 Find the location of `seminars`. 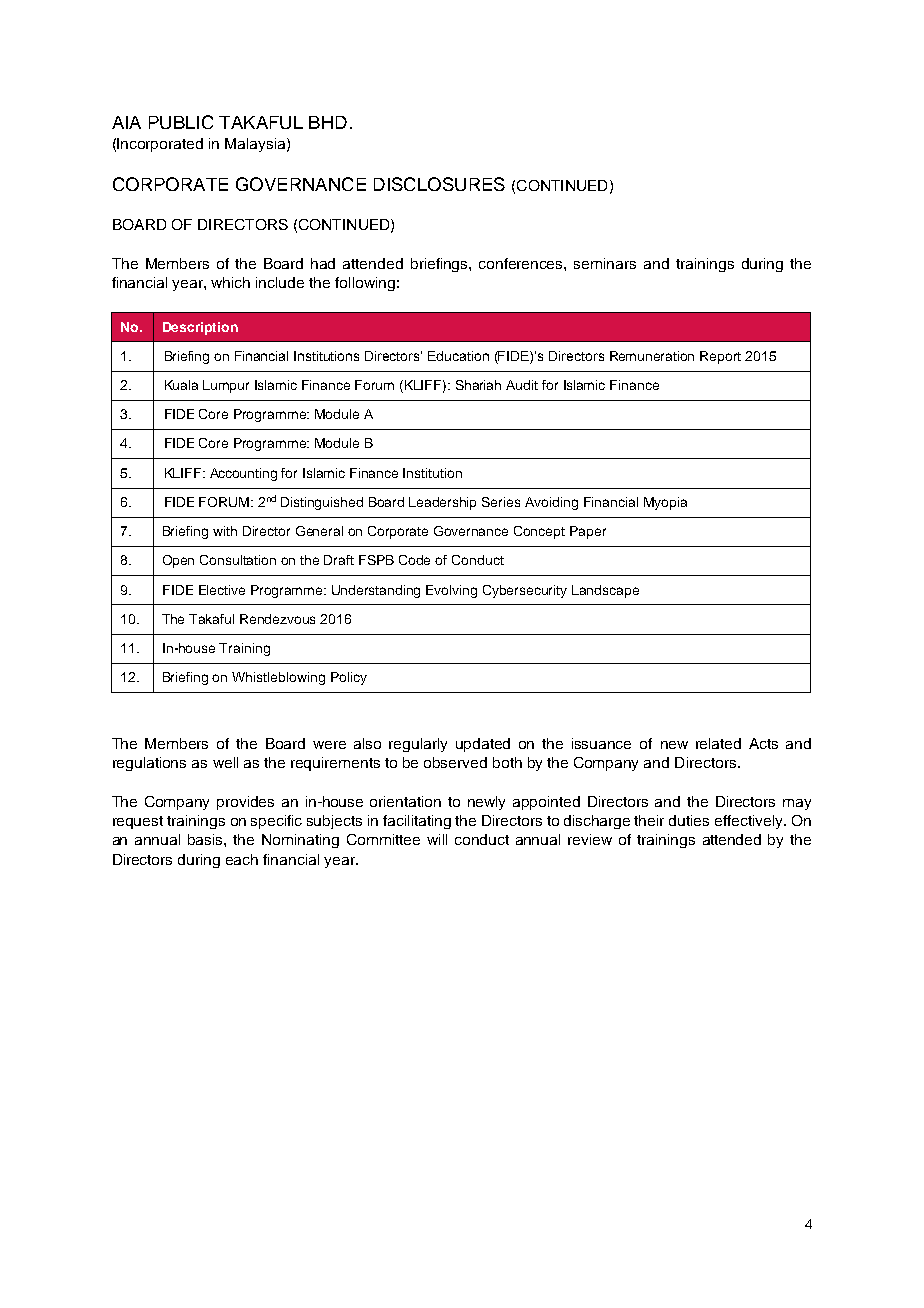

seminars is located at coordinates (605, 263).
